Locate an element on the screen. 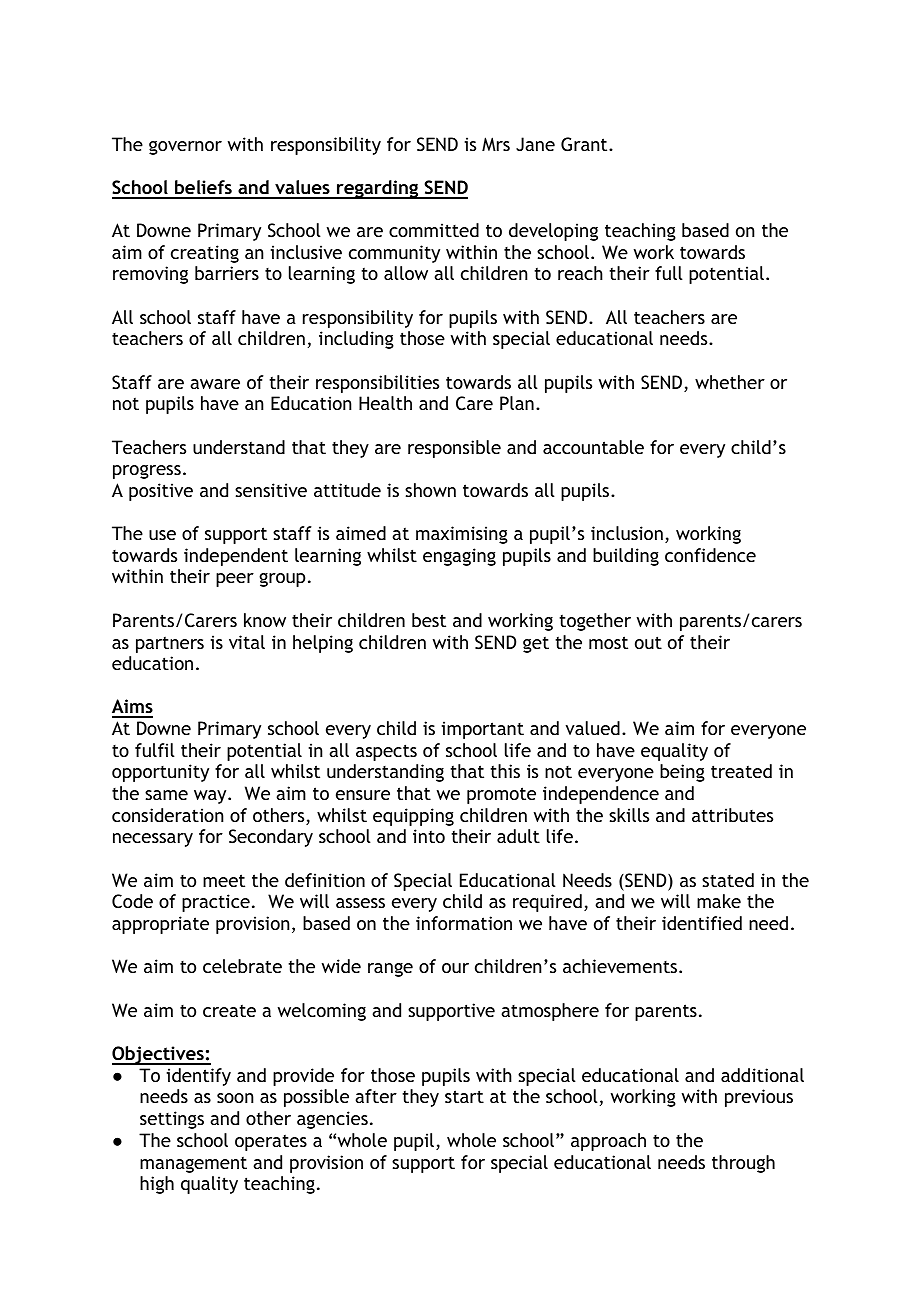  way is located at coordinates (211, 797).
